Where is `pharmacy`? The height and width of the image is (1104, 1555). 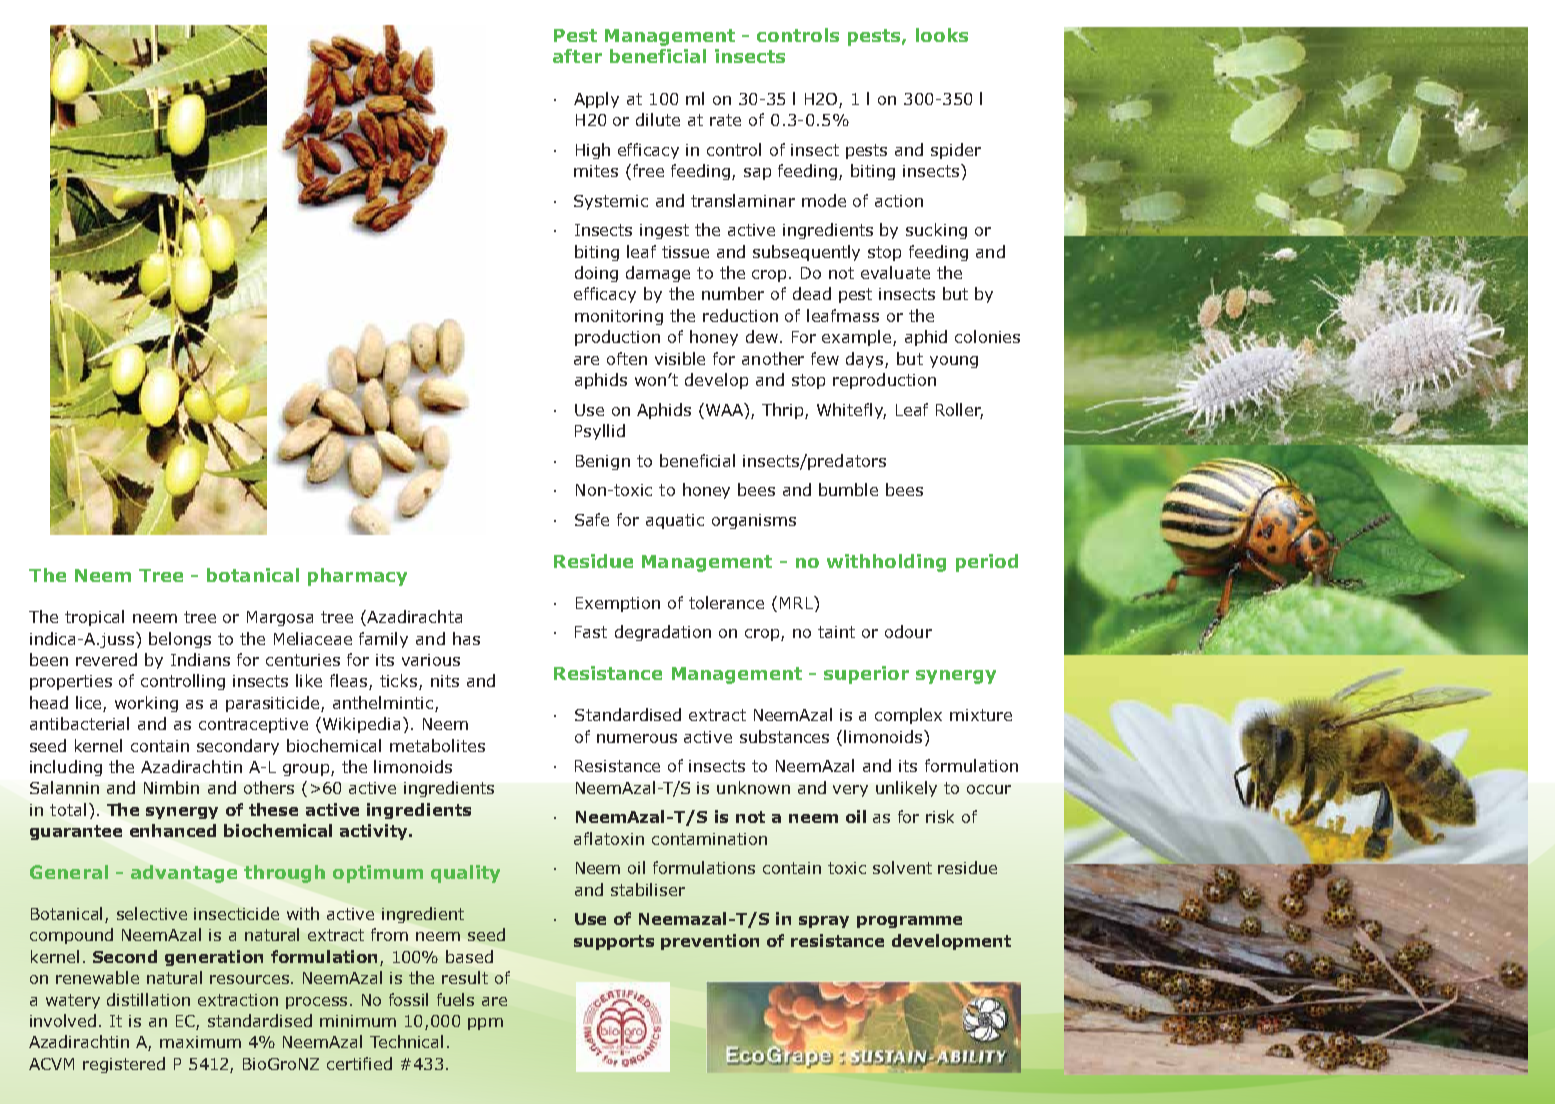 pharmacy is located at coordinates (357, 577).
